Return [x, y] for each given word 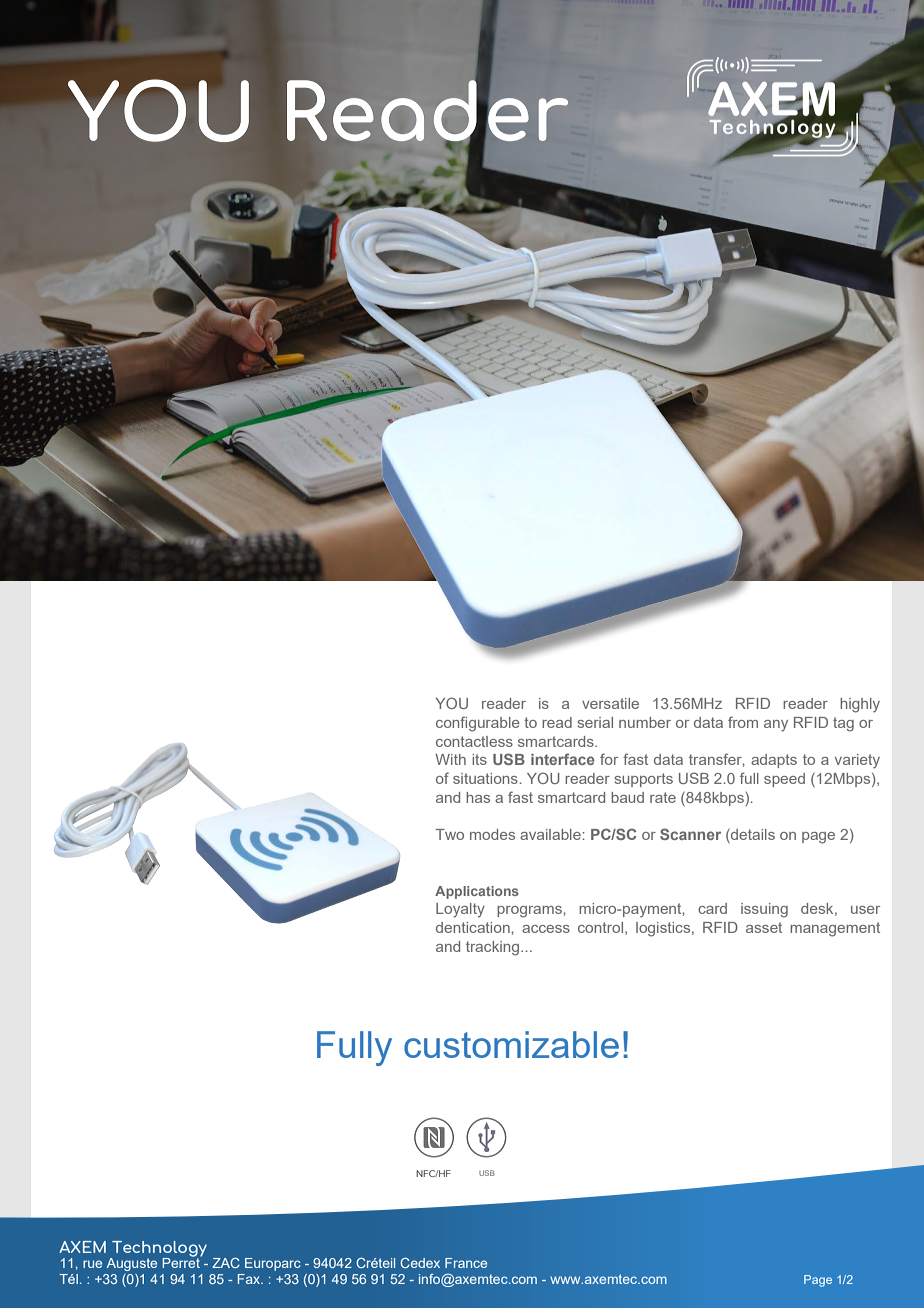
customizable [511, 1044]
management [835, 929]
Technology [158, 1250]
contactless [474, 741]
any [776, 726]
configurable [478, 724]
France [466, 1263]
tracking [494, 948]
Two [449, 834]
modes [492, 834]
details [752, 834]
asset [764, 927]
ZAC [226, 1263]
